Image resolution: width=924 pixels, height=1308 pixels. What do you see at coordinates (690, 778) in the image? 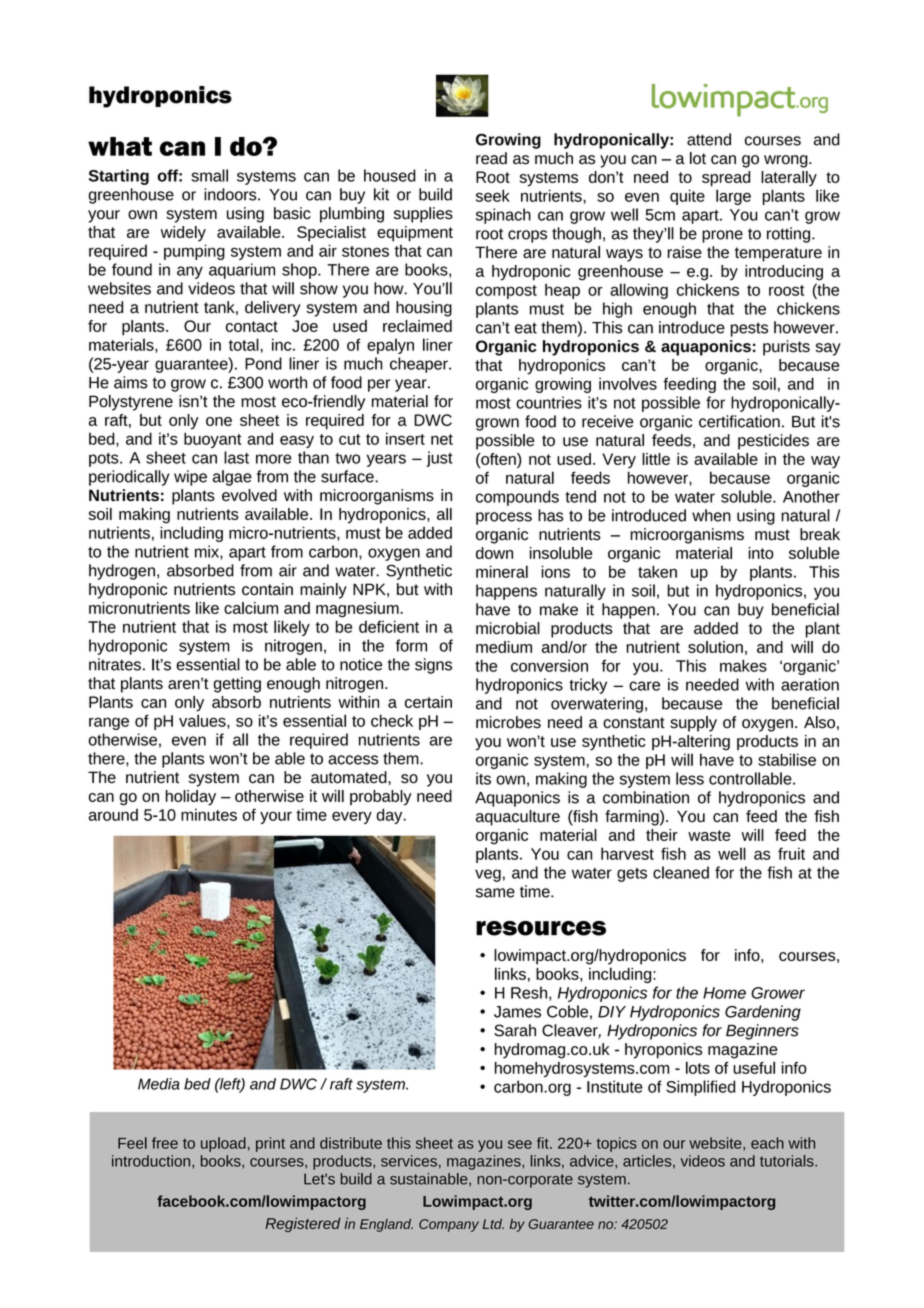
I see `less` at bounding box center [690, 778].
